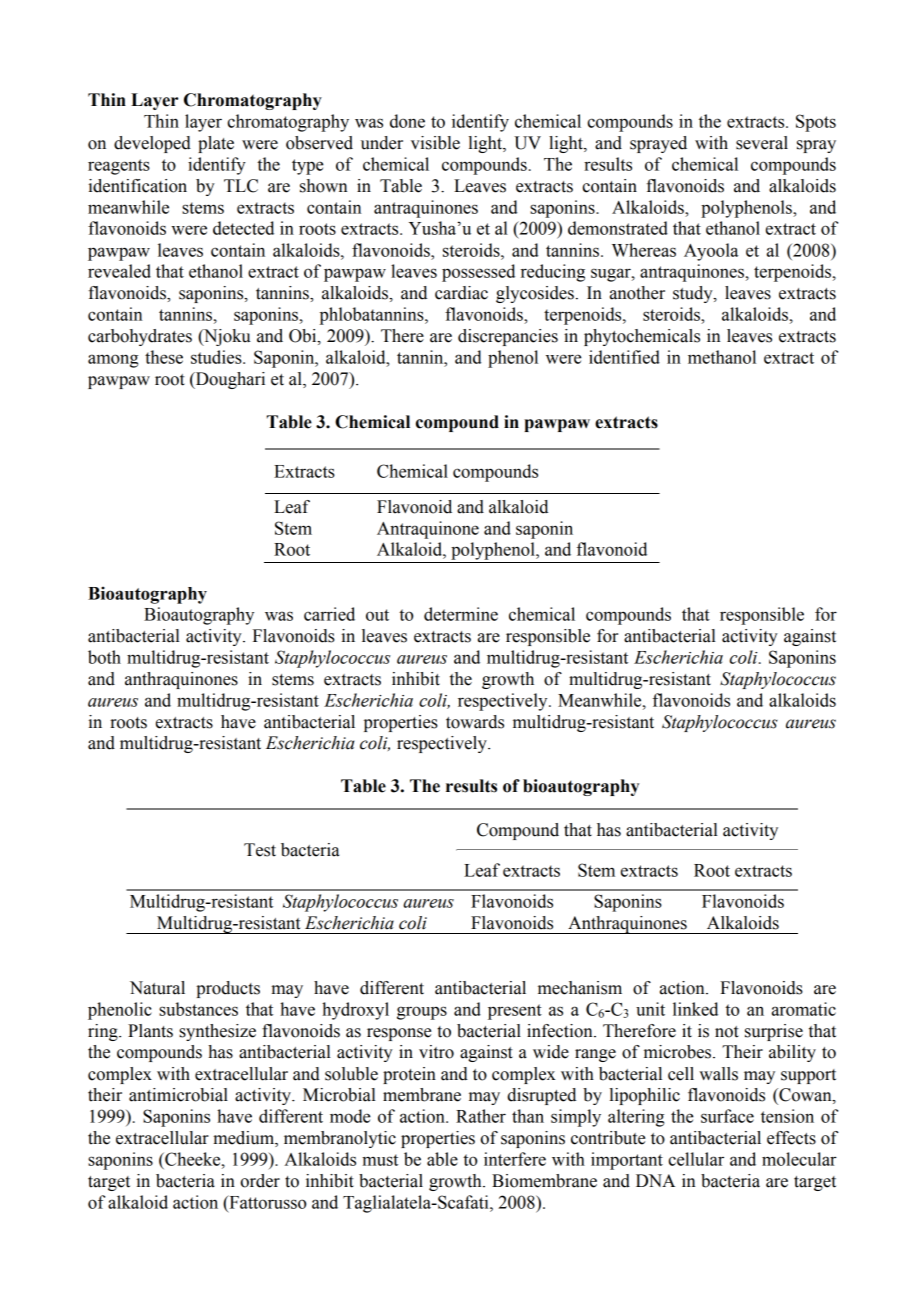 Image resolution: width=924 pixels, height=1308 pixels. I want to click on plate, so click(216, 144).
